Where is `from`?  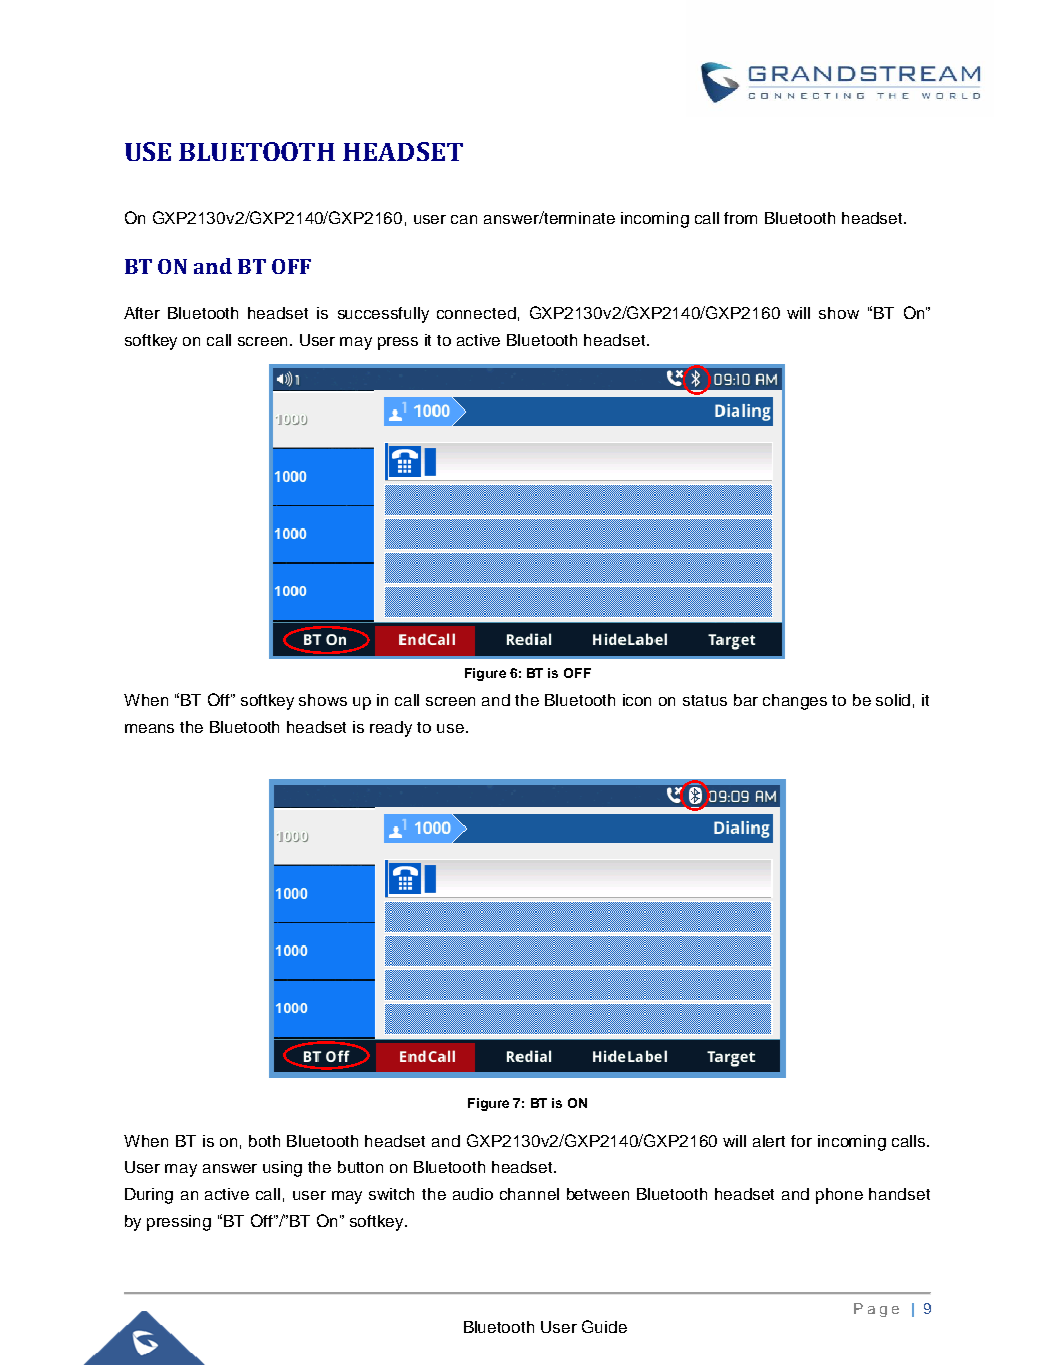 from is located at coordinates (740, 218).
